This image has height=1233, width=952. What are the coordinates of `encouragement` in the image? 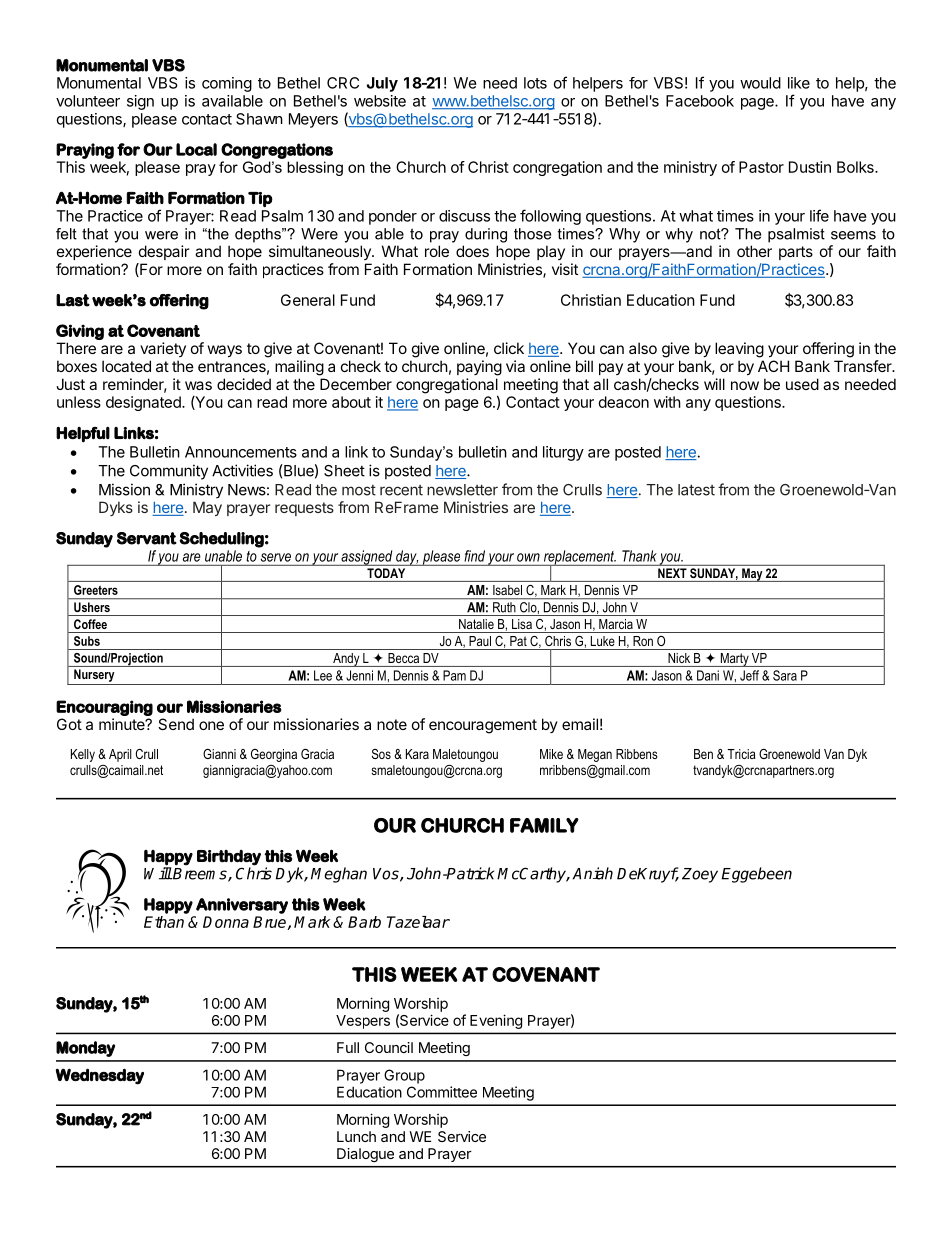 It's located at (483, 726).
